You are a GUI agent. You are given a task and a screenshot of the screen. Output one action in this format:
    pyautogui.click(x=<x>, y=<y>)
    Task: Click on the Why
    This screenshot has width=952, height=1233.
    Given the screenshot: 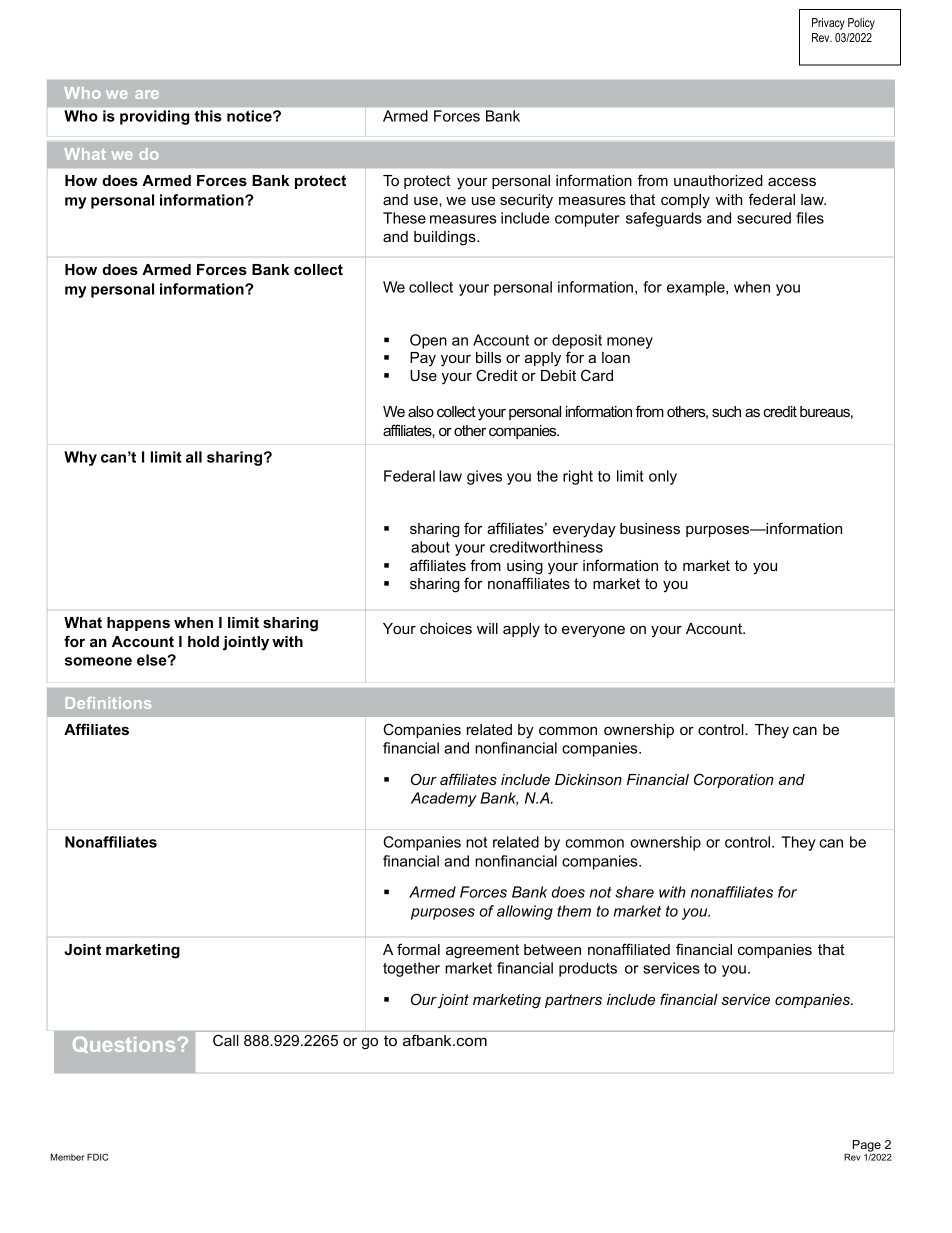 What is the action you would take?
    pyautogui.click(x=80, y=458)
